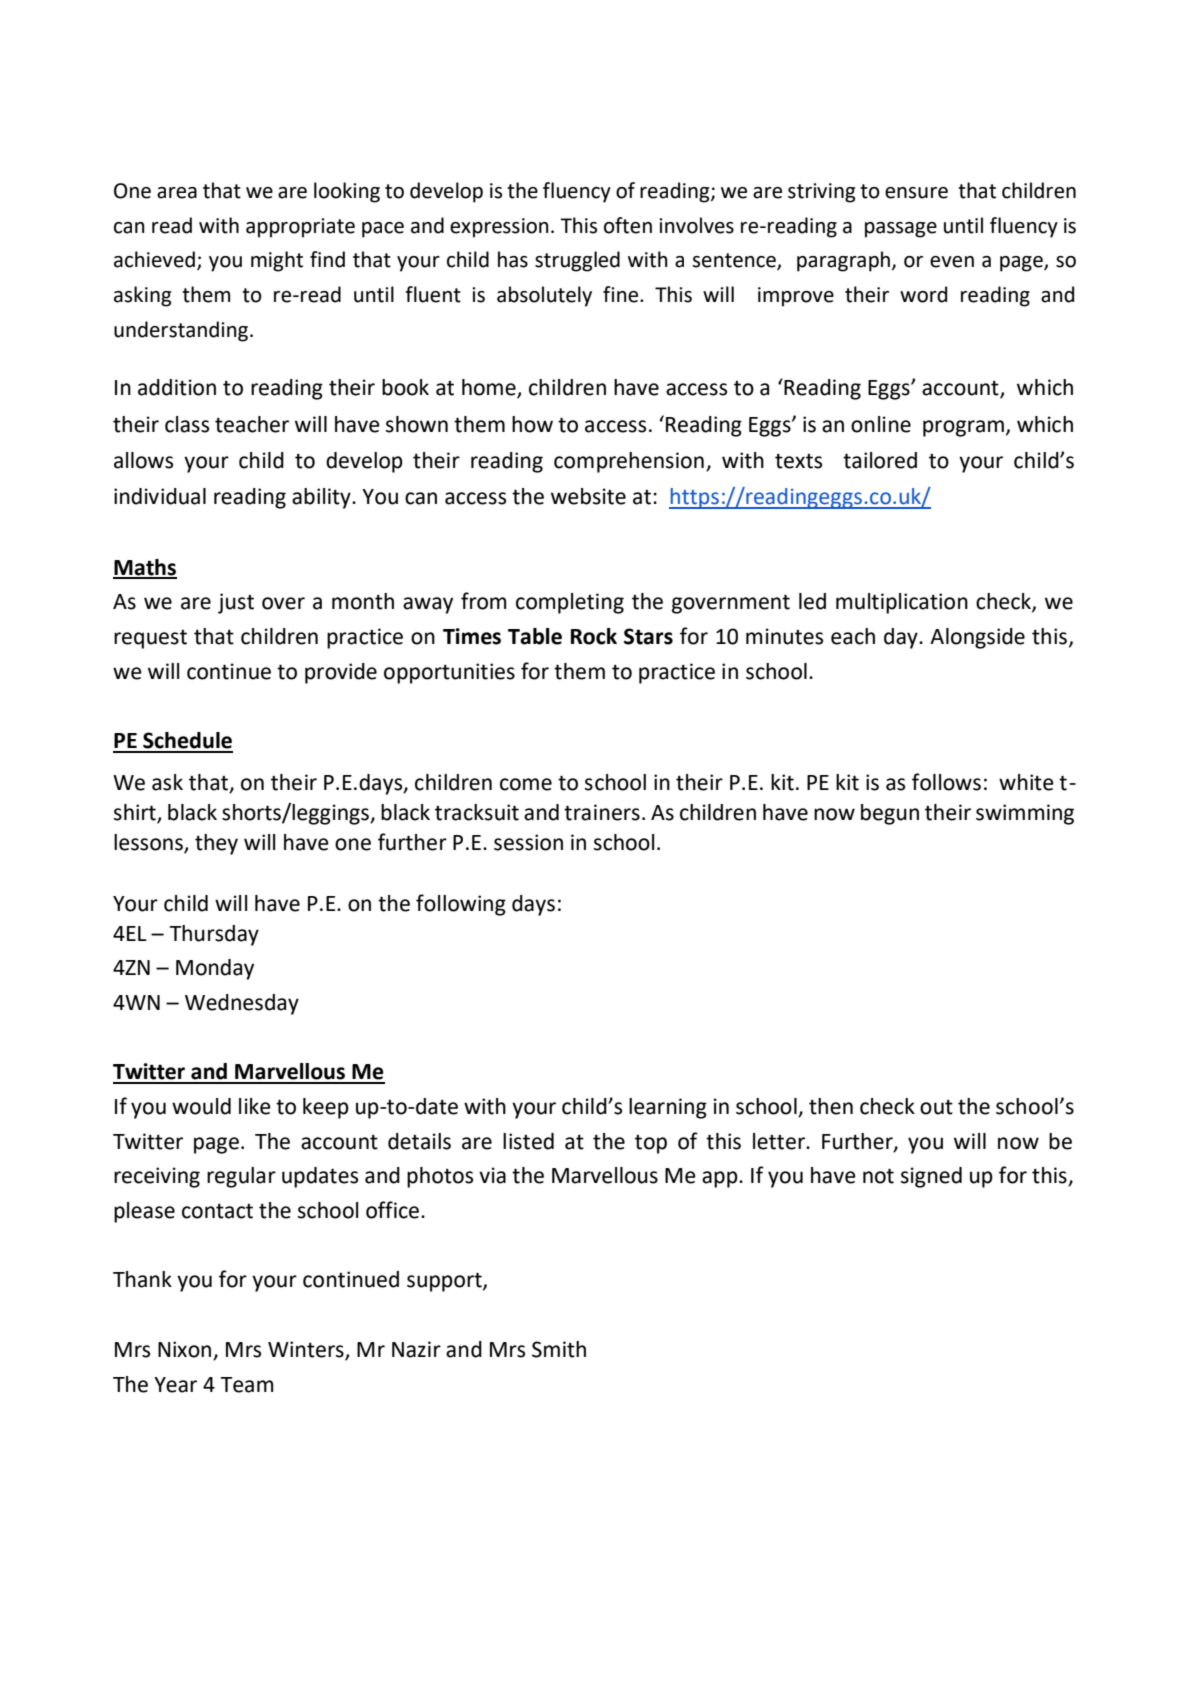  What do you see at coordinates (300, 228) in the screenshot?
I see `appropriate` at bounding box center [300, 228].
